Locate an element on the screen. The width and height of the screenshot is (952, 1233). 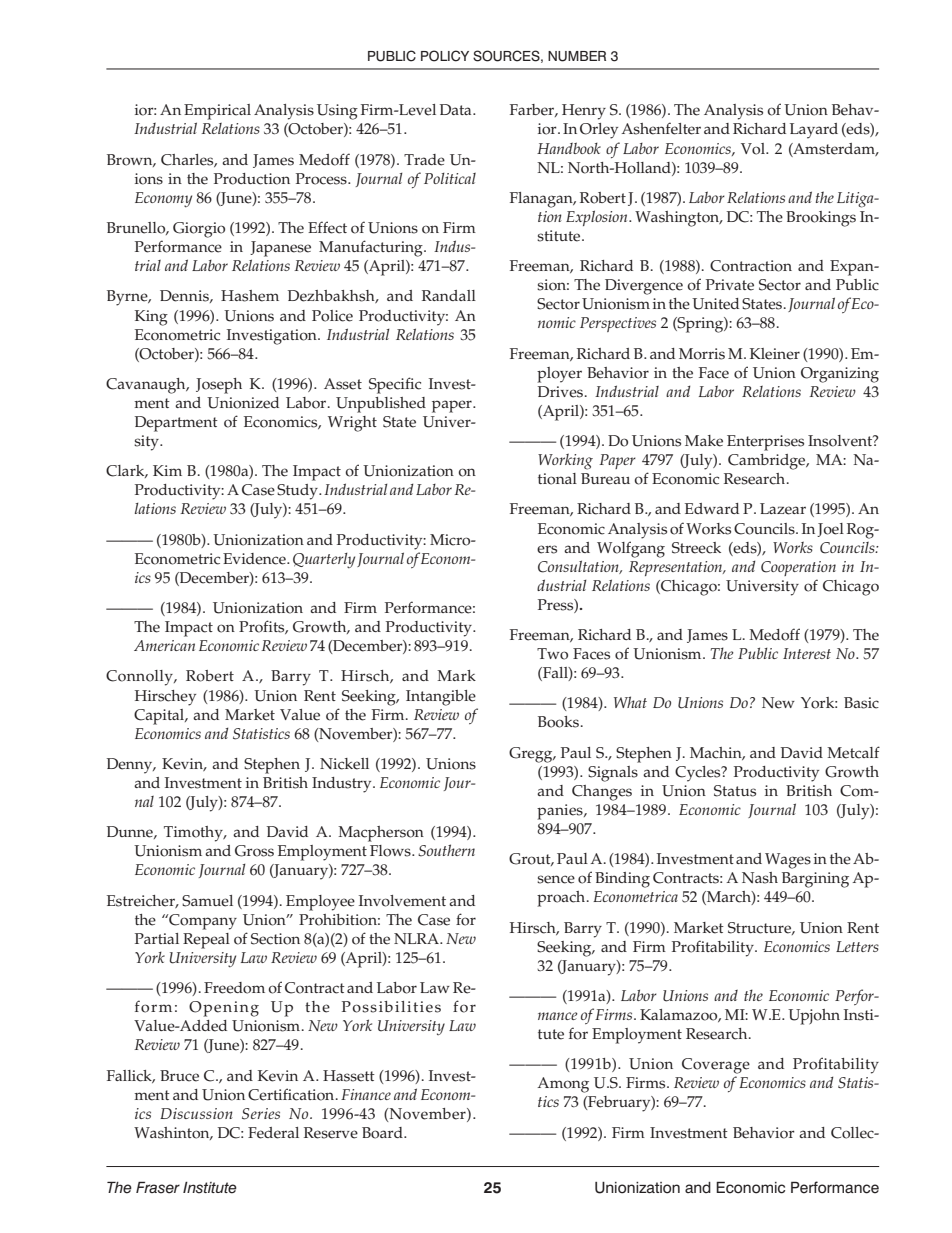
Layard is located at coordinates (814, 131).
